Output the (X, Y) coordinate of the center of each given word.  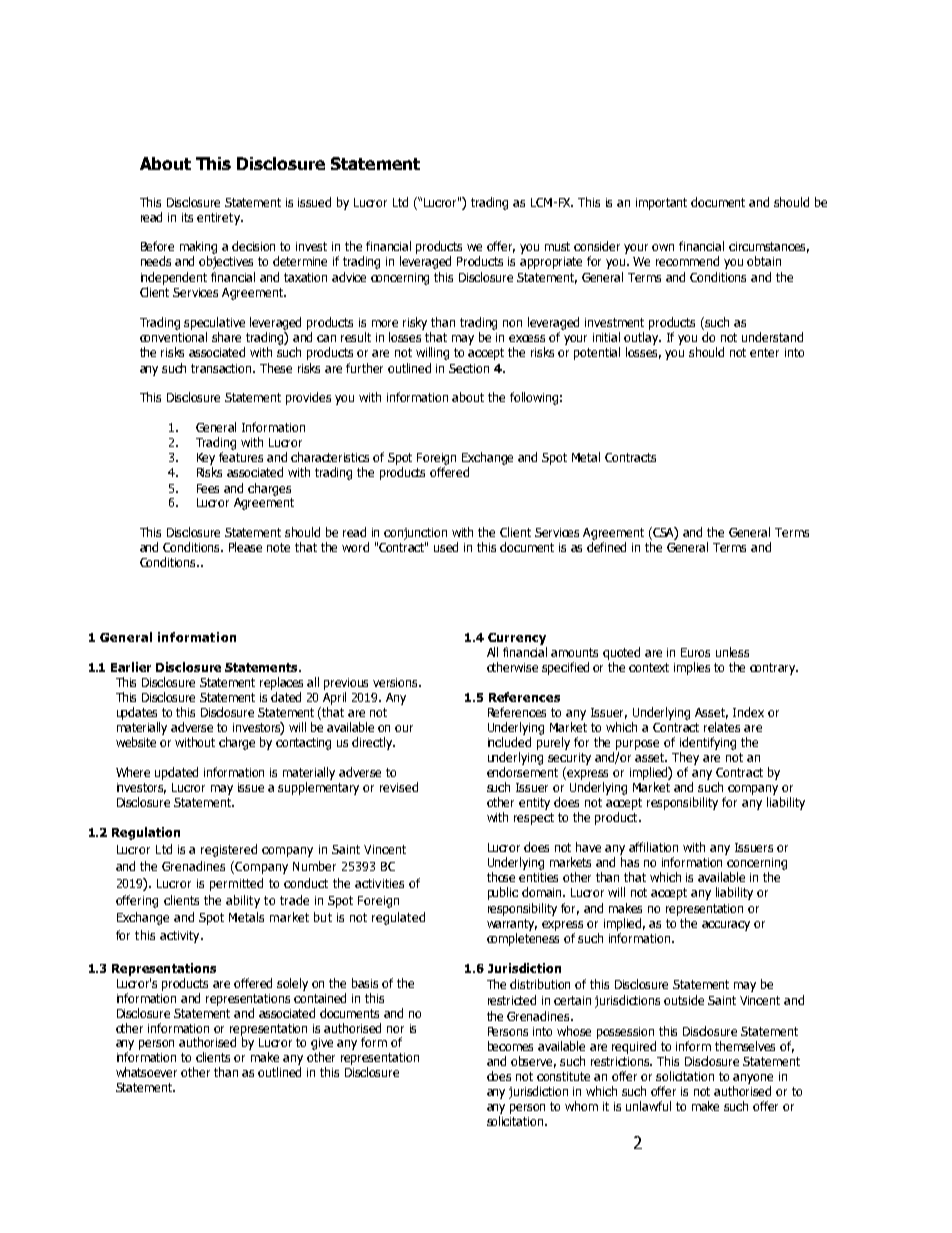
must (557, 246)
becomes (510, 1046)
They (685, 758)
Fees (208, 488)
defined (606, 547)
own (663, 247)
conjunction (415, 534)
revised (399, 787)
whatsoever (146, 1072)
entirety (219, 219)
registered (229, 850)
